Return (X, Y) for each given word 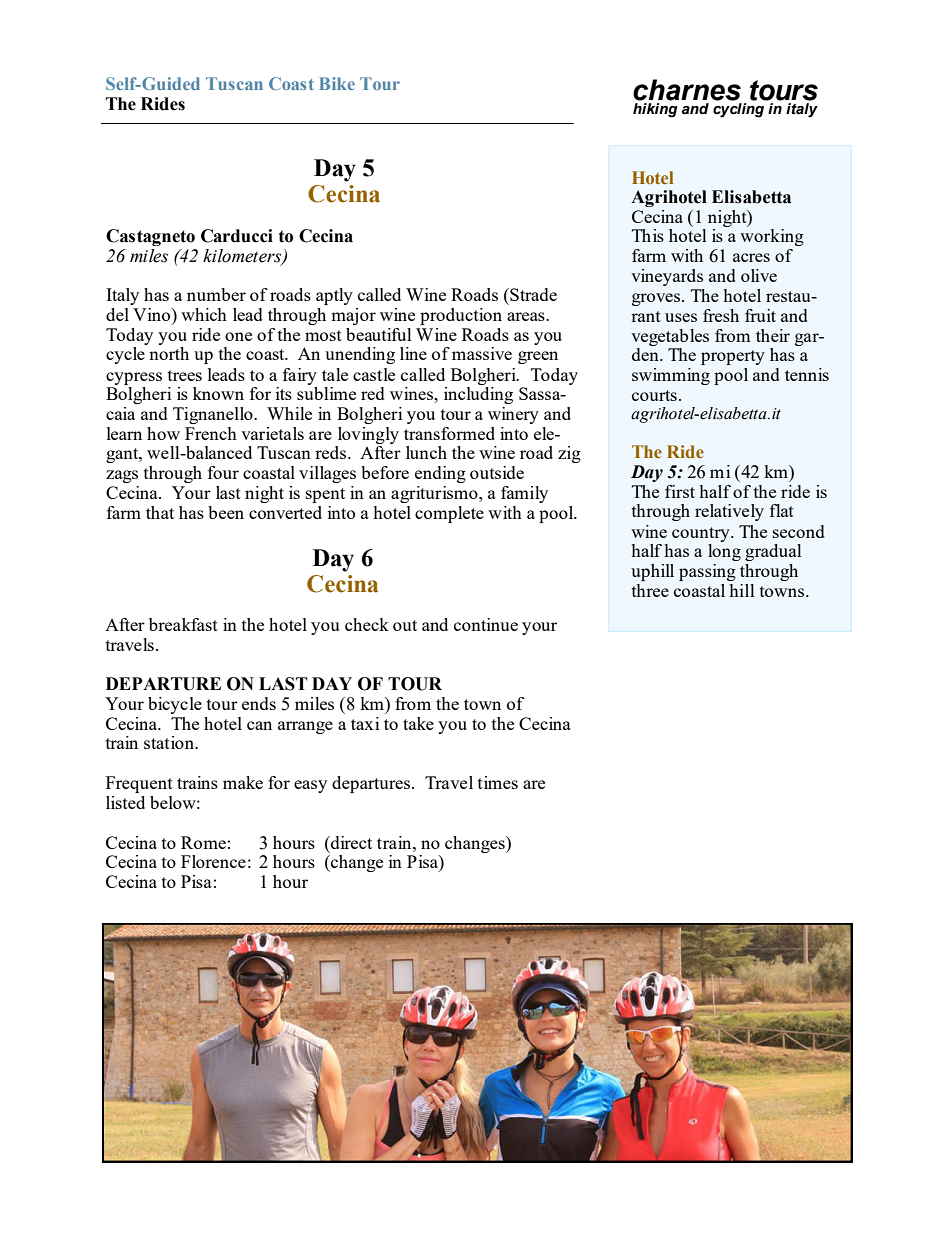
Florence (213, 861)
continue (486, 624)
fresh (721, 315)
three (650, 590)
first (680, 491)
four (223, 472)
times (498, 782)
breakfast (183, 624)
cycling (738, 110)
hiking (655, 110)
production (461, 316)
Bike (337, 83)
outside (497, 472)
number (216, 294)
